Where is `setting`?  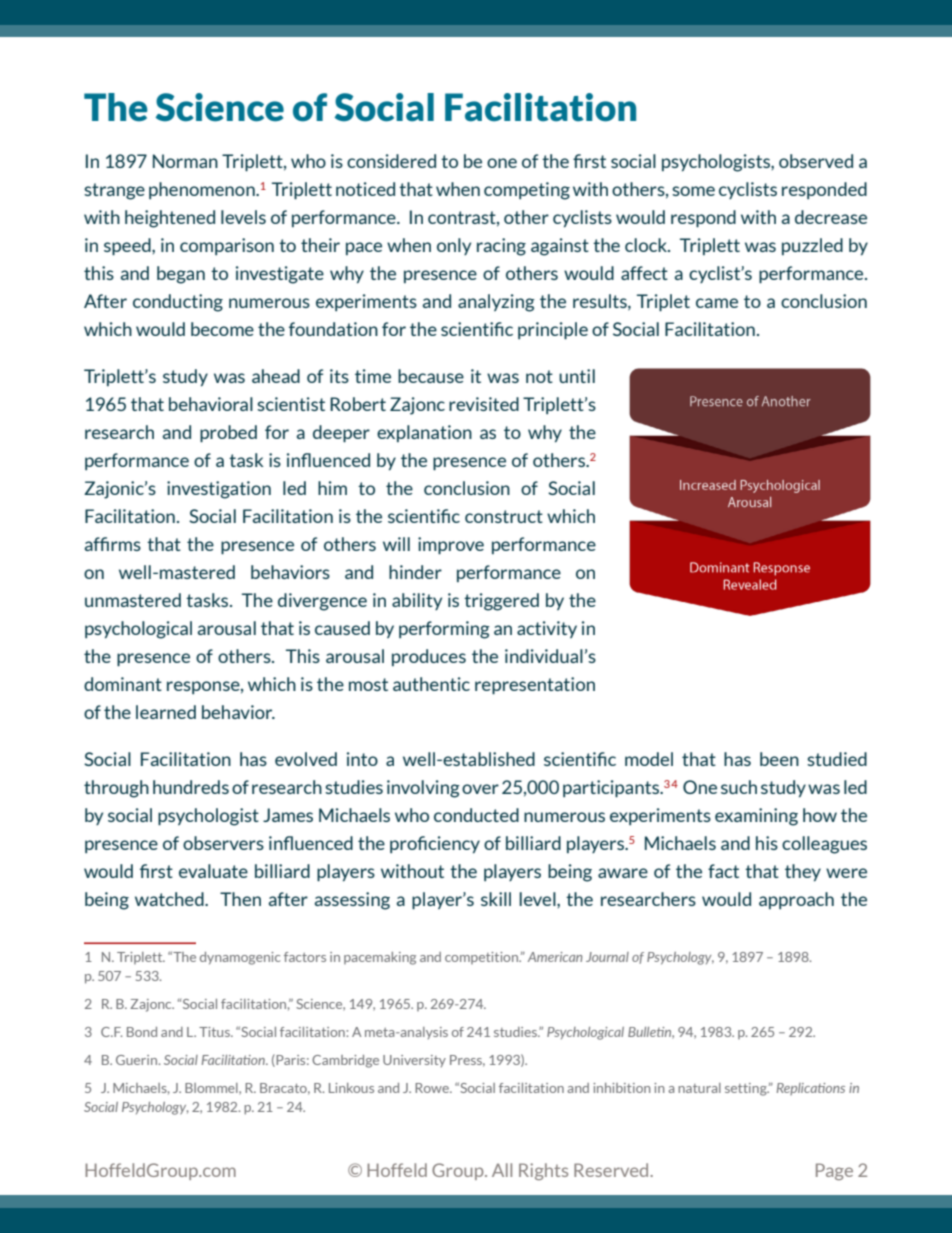 setting is located at coordinates (747, 1089).
